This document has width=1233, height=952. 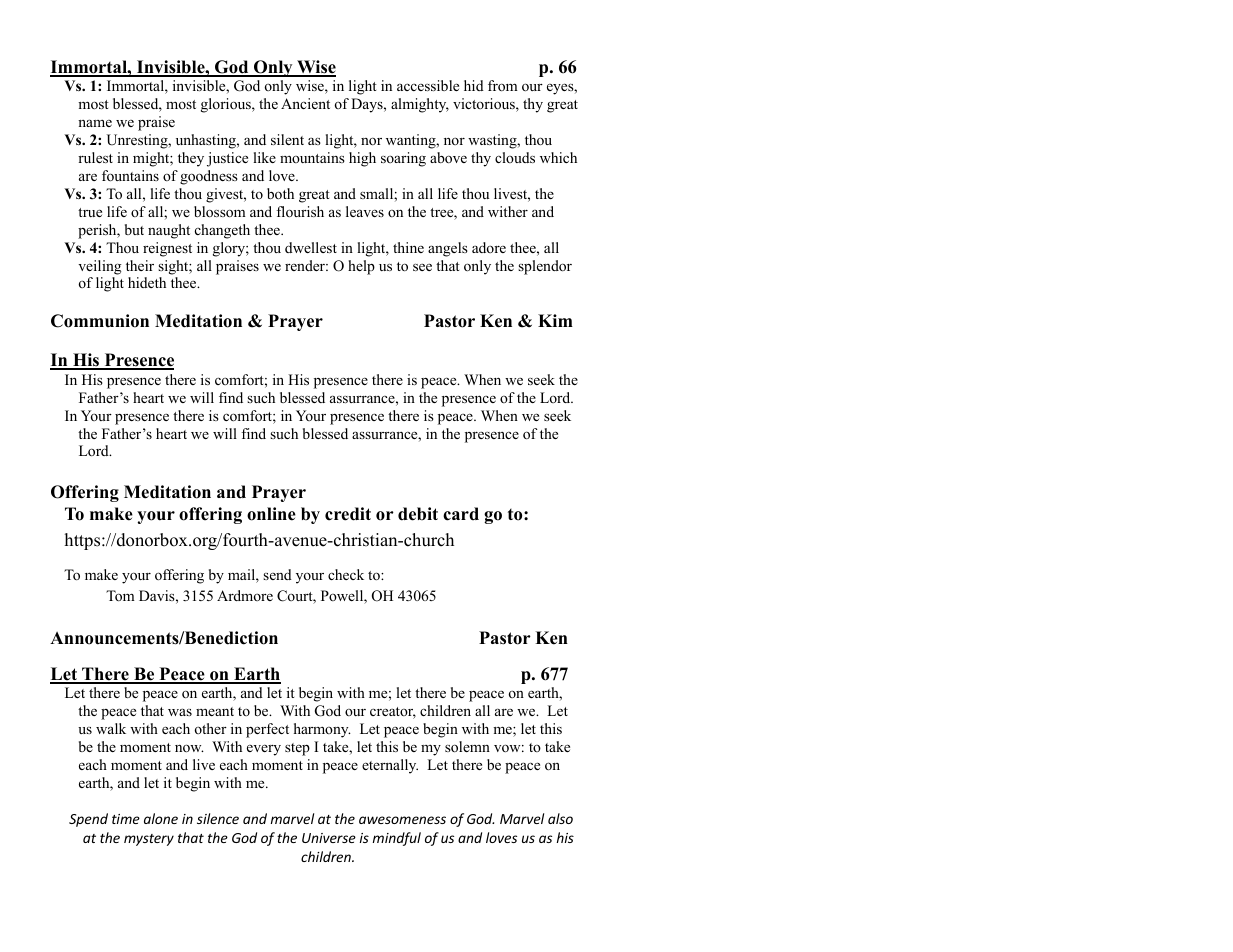 I want to click on Kim, so click(x=555, y=320).
